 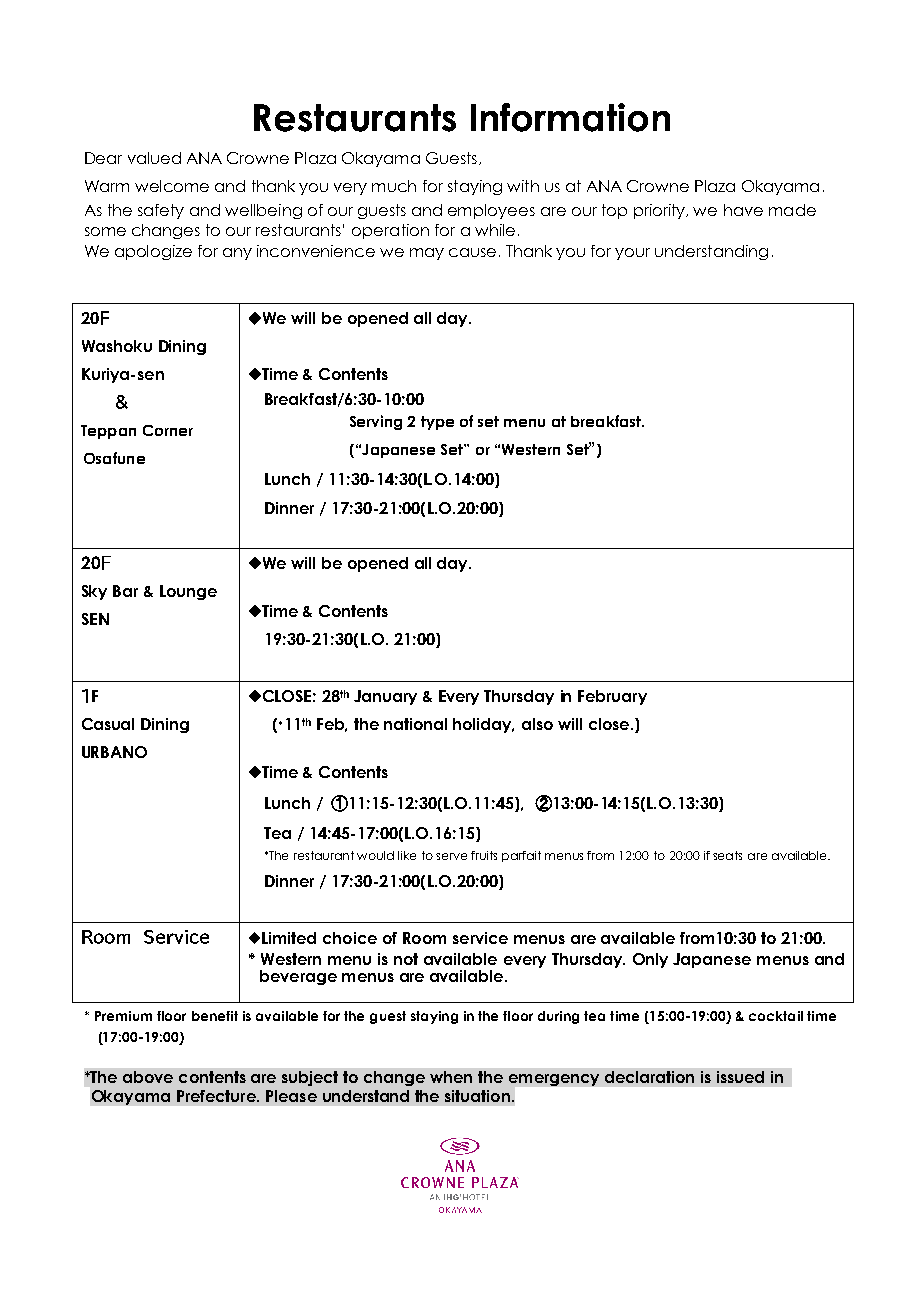 What do you see at coordinates (451, 1077) in the screenshot?
I see `when` at bounding box center [451, 1077].
